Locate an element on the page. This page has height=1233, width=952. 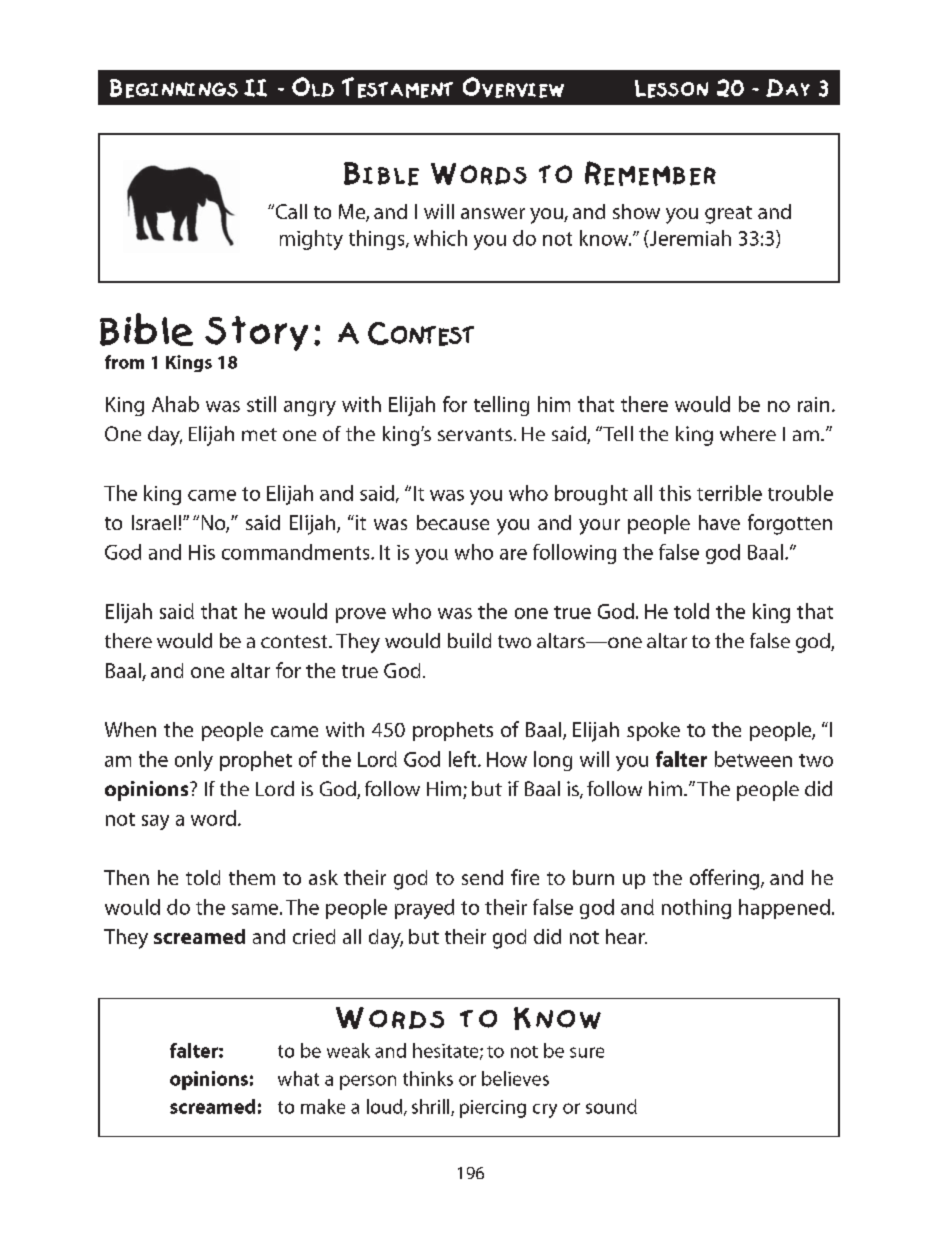
Call is located at coordinates (290, 211).
